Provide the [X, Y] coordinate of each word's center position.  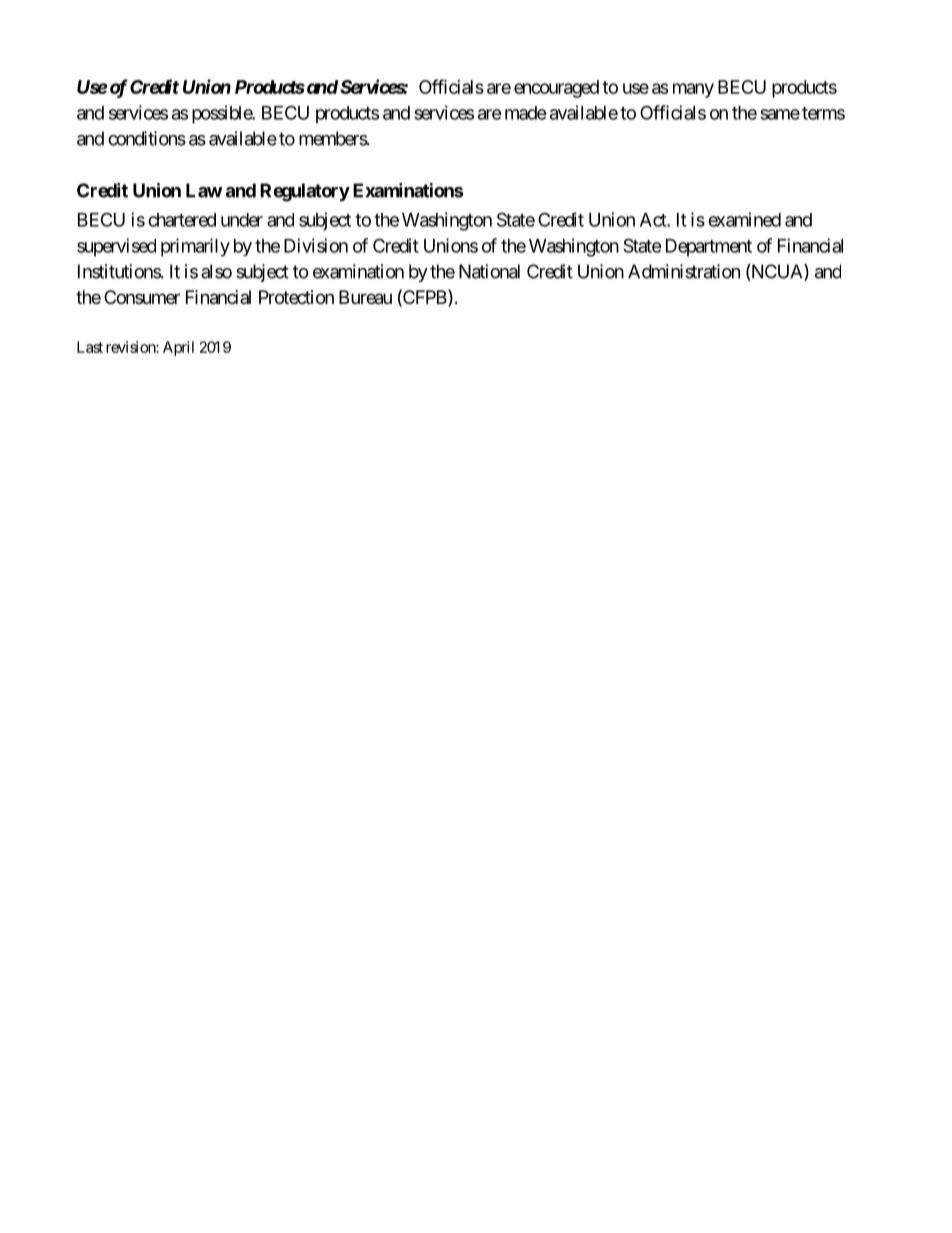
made [526, 113]
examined [744, 219]
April [178, 348]
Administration [684, 271]
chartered [182, 220]
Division [316, 245]
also [216, 271]
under [242, 220]
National [489, 271]
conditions [147, 138]
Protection [296, 297]
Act [654, 220]
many [693, 90]
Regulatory [305, 192]
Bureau [365, 297]
